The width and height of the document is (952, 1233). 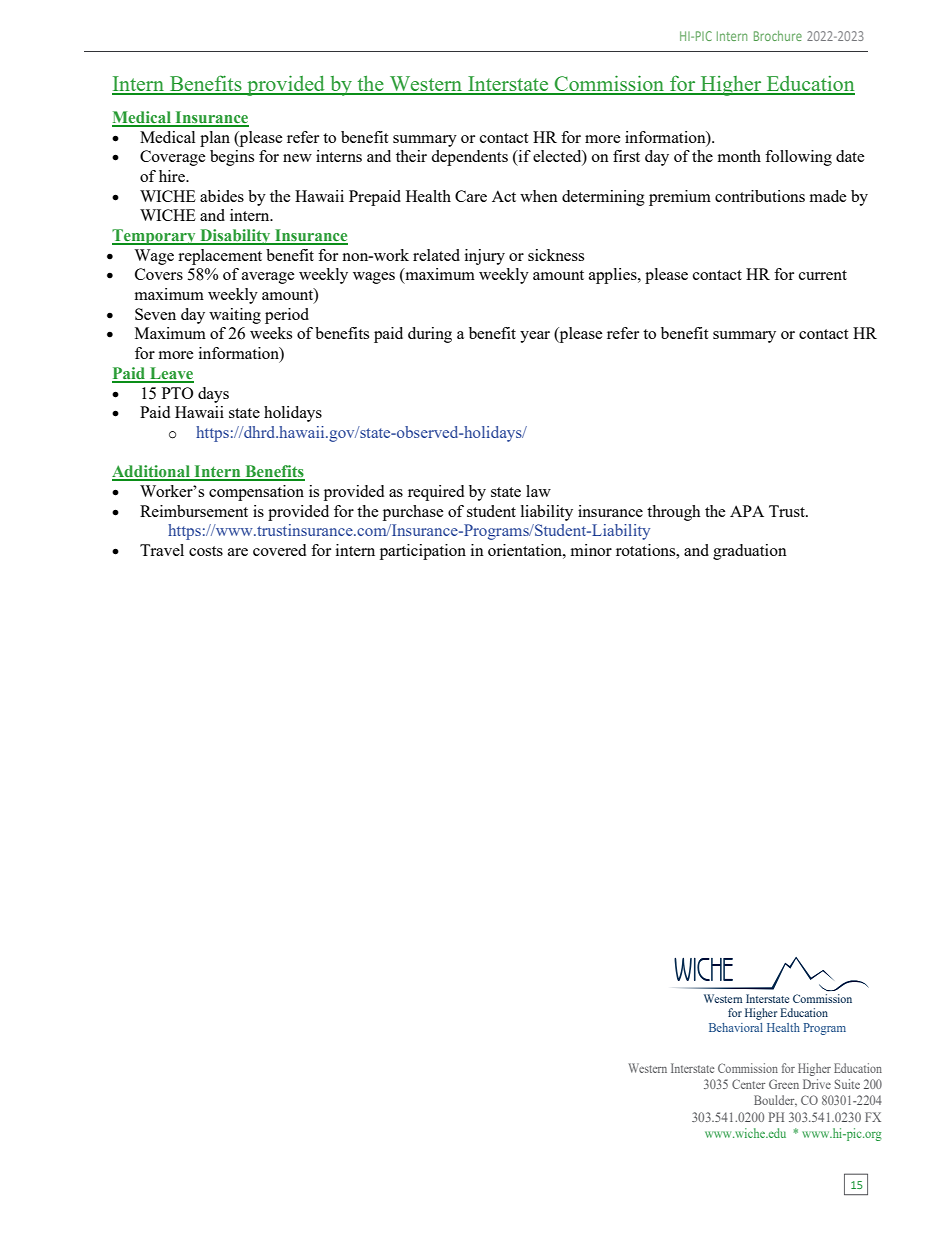 What do you see at coordinates (760, 196) in the document?
I see `contributions` at bounding box center [760, 196].
